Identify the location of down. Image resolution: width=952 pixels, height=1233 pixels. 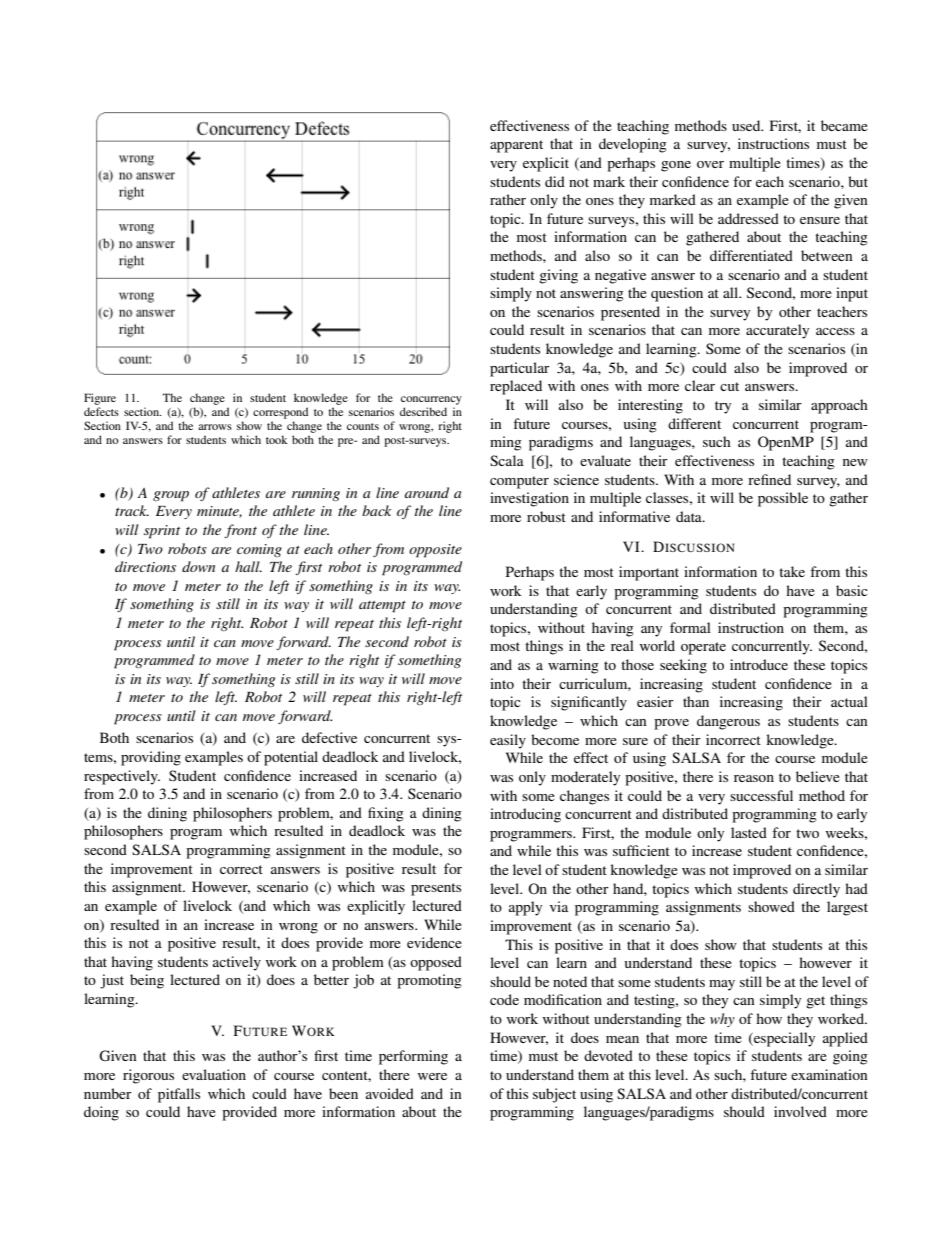
(198, 566).
